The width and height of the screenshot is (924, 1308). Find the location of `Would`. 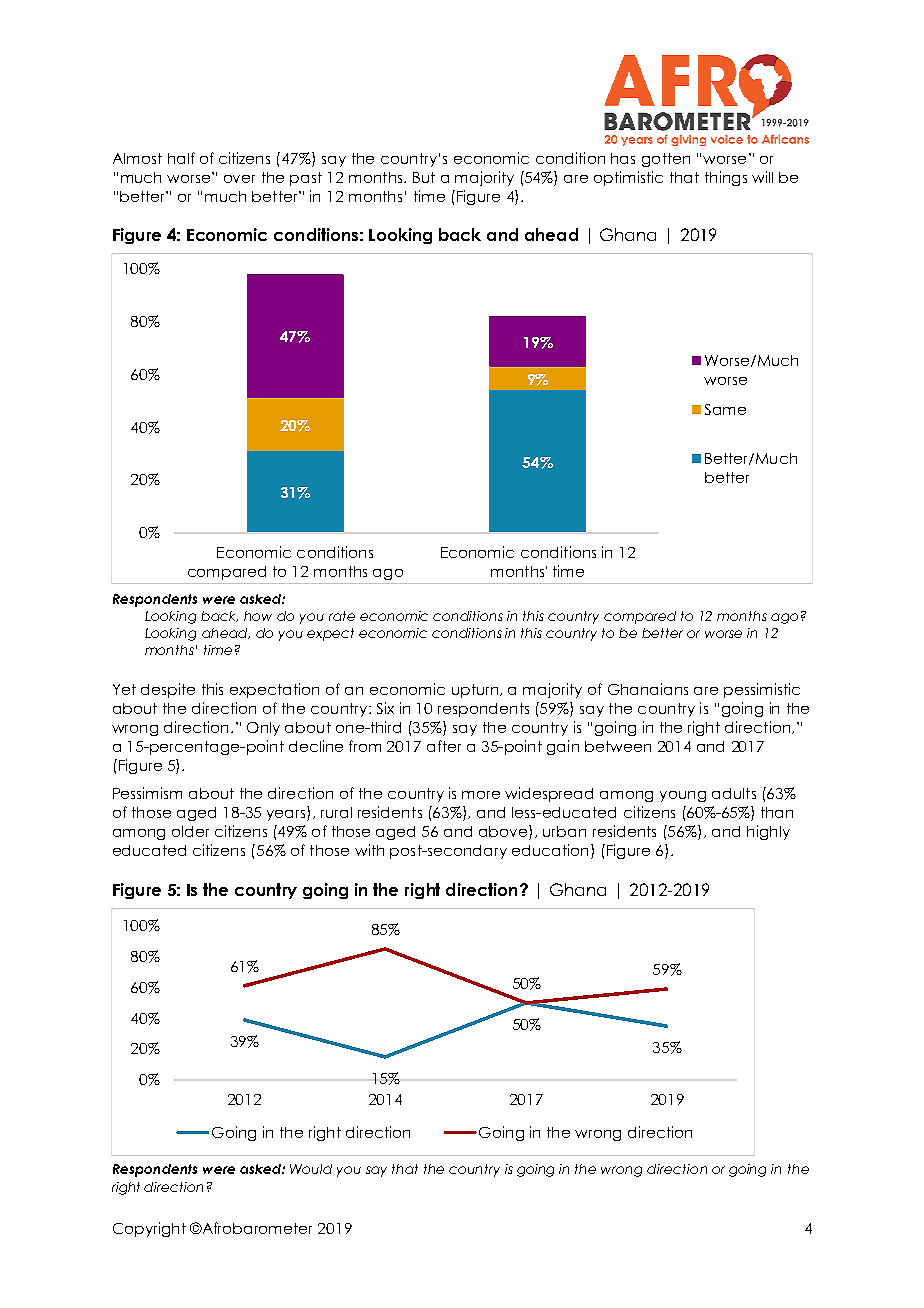

Would is located at coordinates (311, 1169).
